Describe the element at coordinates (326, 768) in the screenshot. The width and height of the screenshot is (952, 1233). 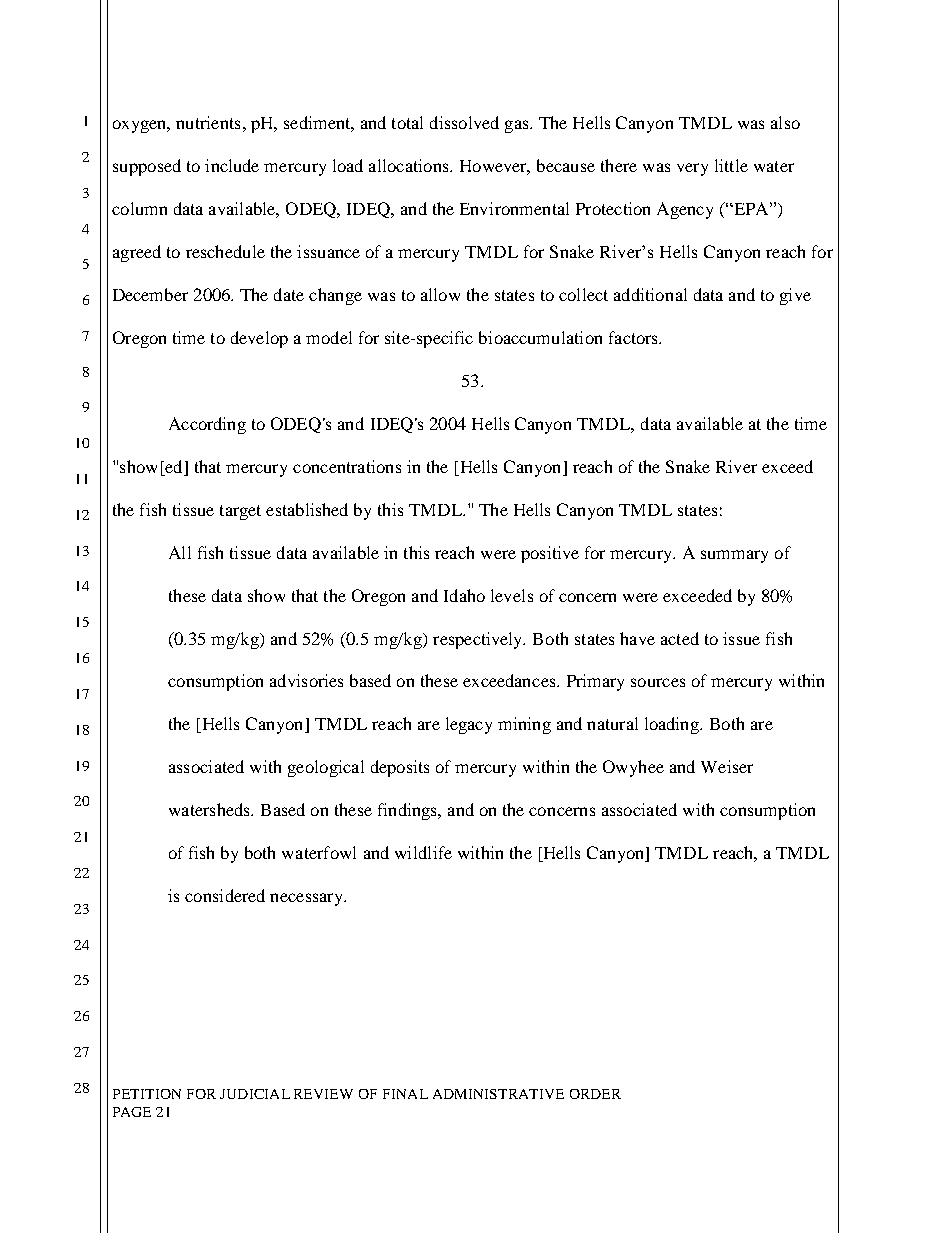
I see `geological` at that location.
